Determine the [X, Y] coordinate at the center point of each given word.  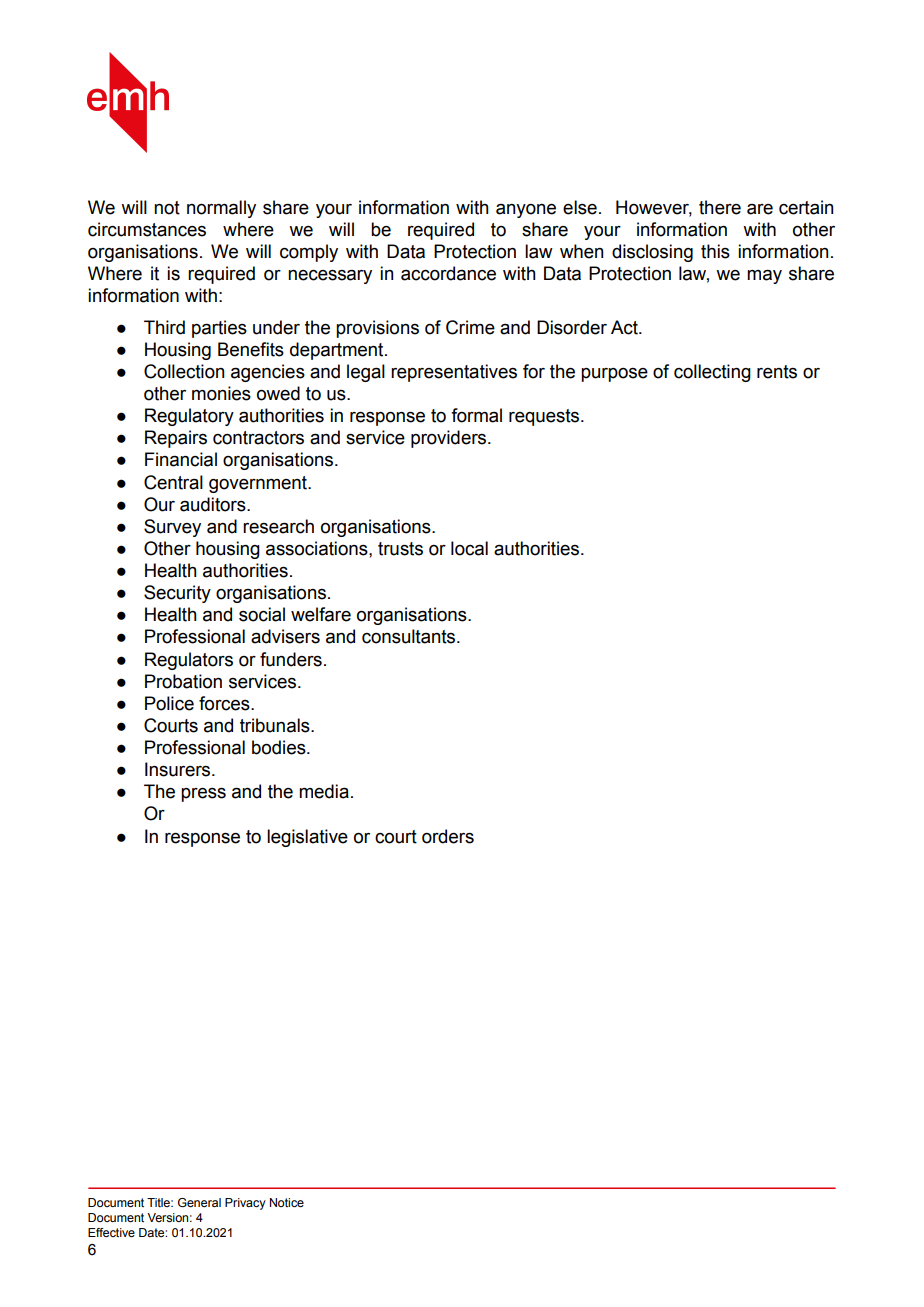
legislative [307, 838]
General [199, 1202]
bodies [280, 747]
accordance [448, 273]
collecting [712, 373]
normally [221, 209]
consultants [410, 636]
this [715, 251]
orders [448, 836]
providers [450, 439]
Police [169, 703]
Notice [287, 1202]
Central [173, 482]
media [324, 791]
